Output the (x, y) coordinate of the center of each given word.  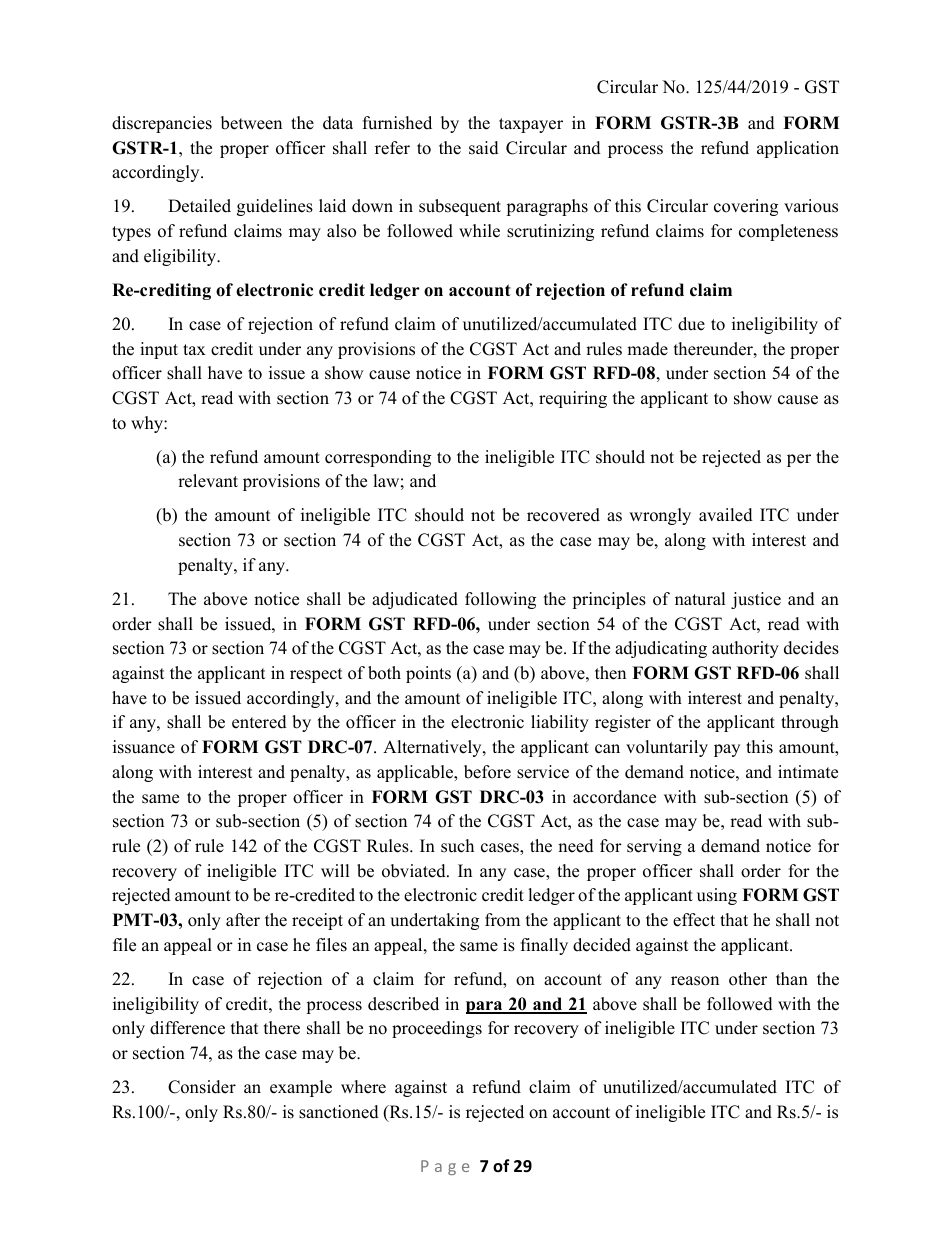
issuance (144, 747)
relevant (208, 481)
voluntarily (667, 748)
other (748, 979)
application (798, 149)
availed (726, 515)
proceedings (437, 1029)
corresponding (378, 458)
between (251, 123)
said (484, 148)
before (487, 772)
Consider (202, 1087)
